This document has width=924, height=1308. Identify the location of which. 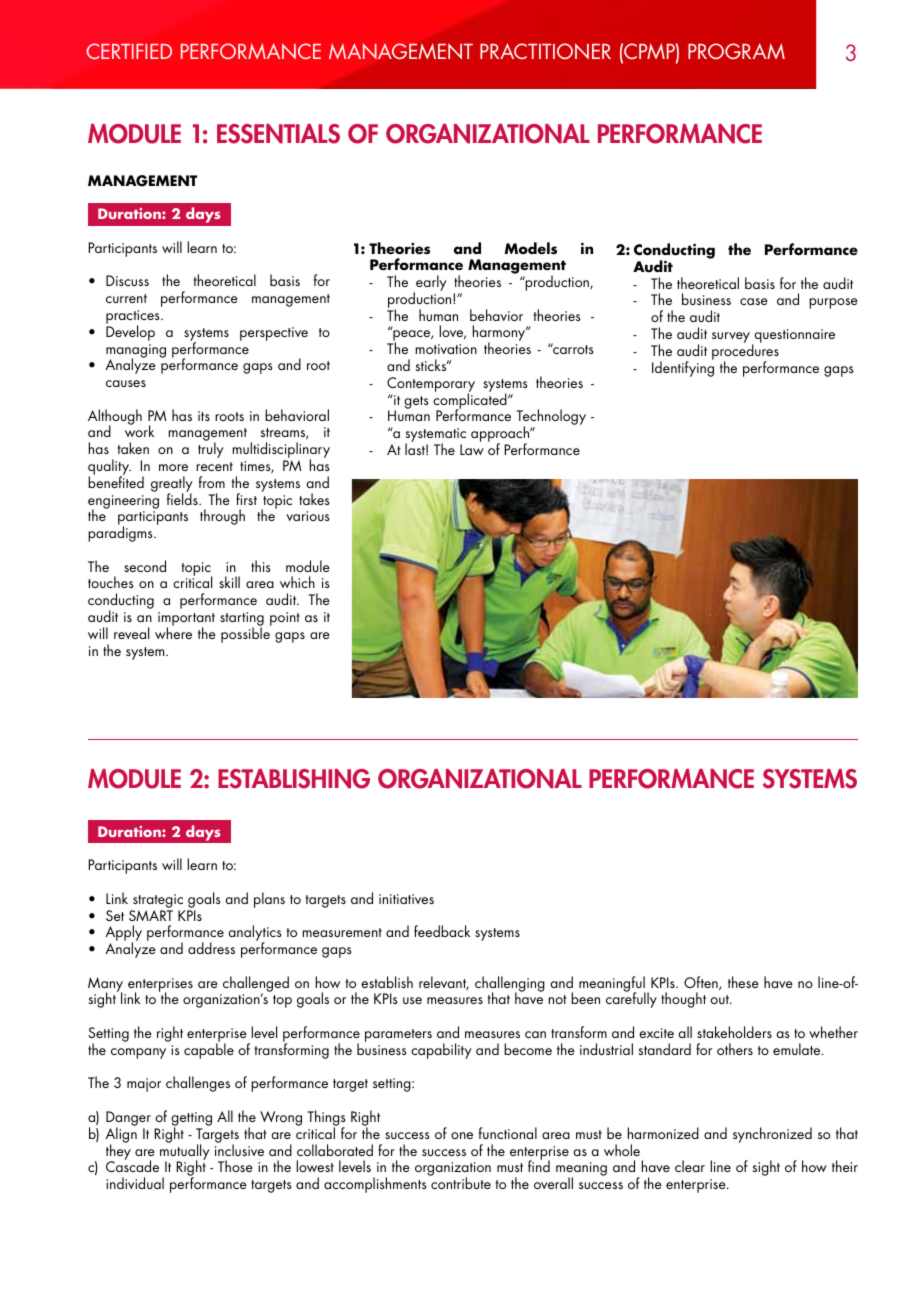
(297, 582).
